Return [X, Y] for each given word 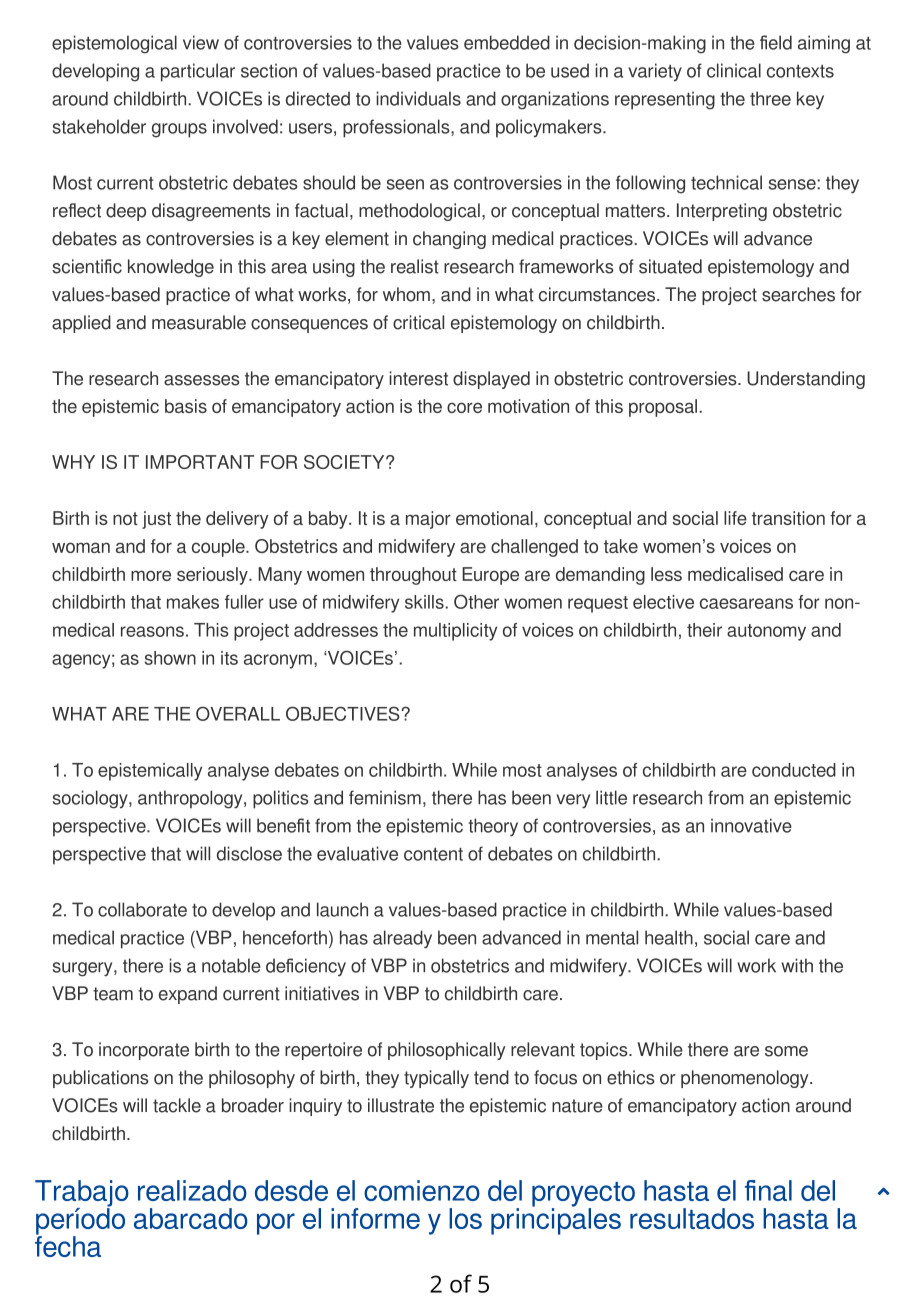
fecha [68, 1245]
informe [375, 1218]
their [704, 630]
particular [198, 72]
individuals [418, 98]
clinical [734, 70]
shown [170, 658]
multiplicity [455, 632]
